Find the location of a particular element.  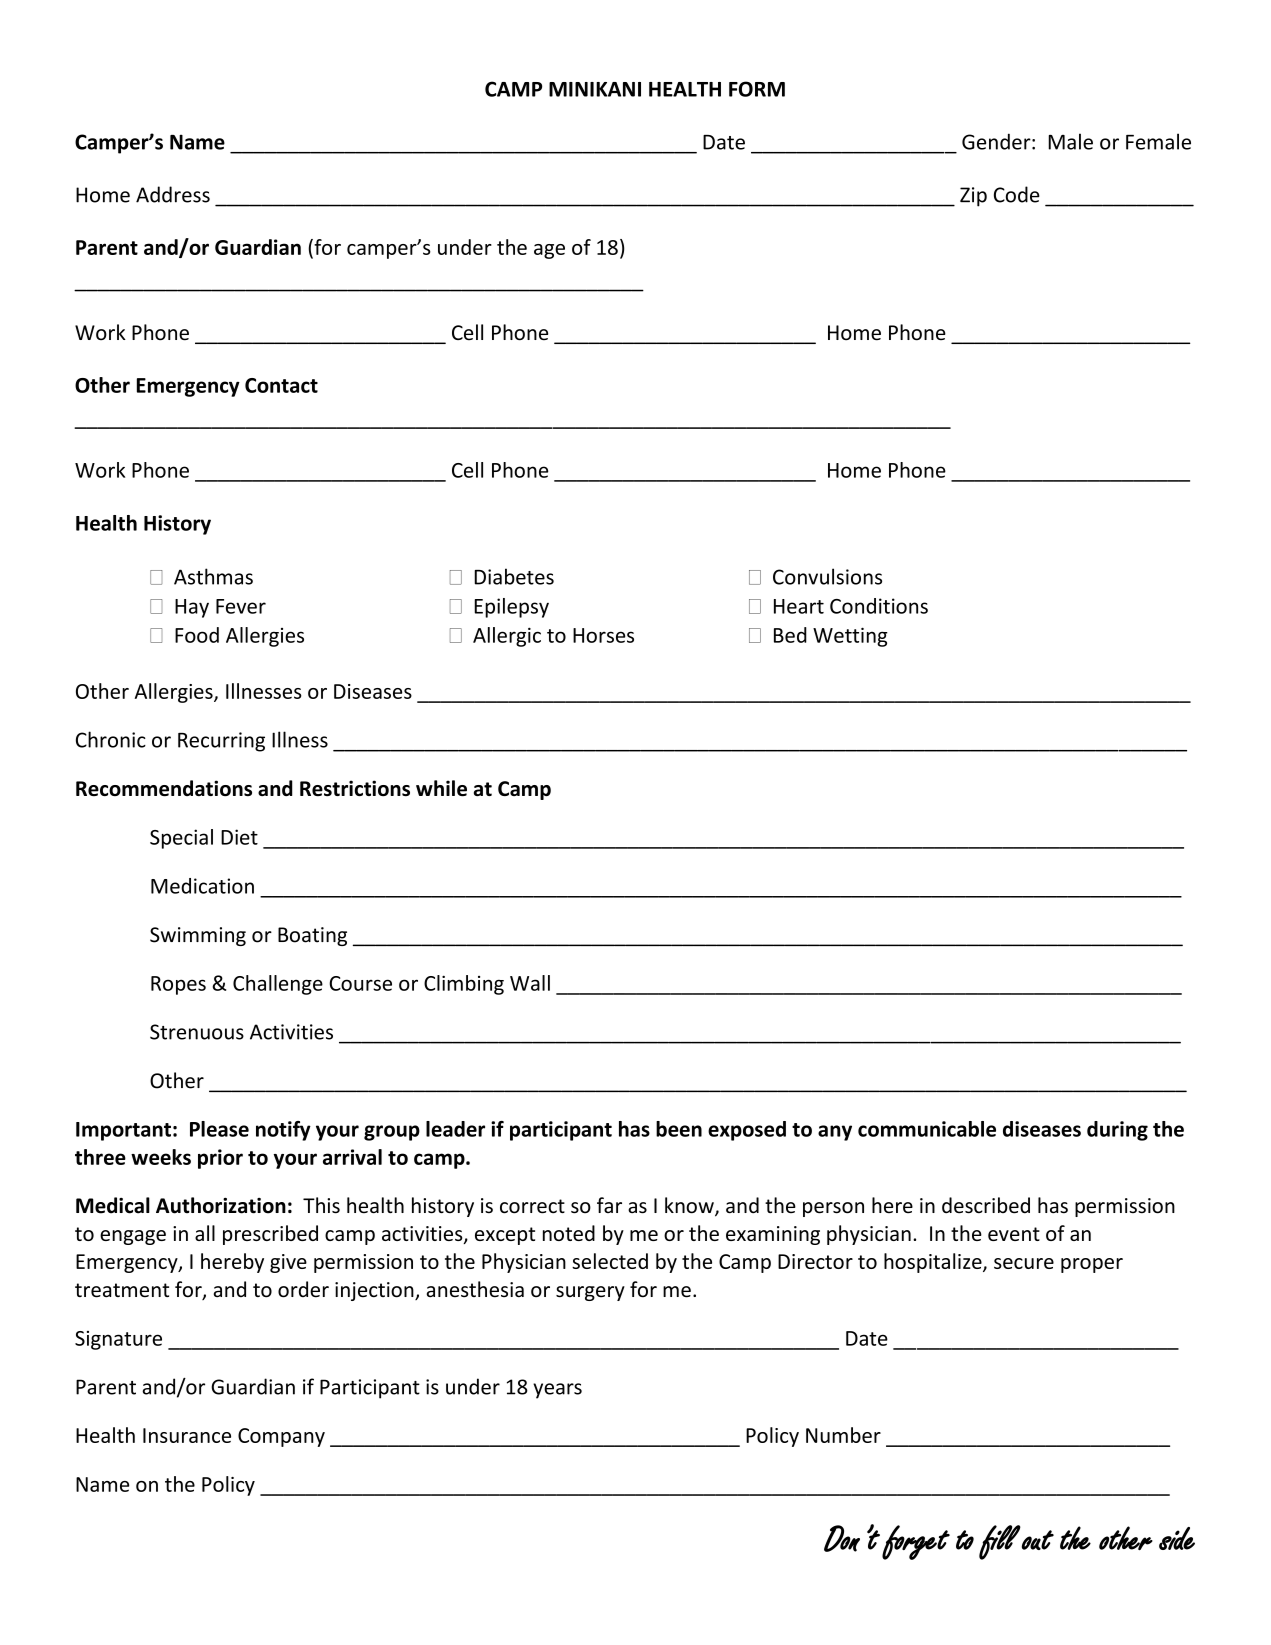

Address is located at coordinates (173, 194).
